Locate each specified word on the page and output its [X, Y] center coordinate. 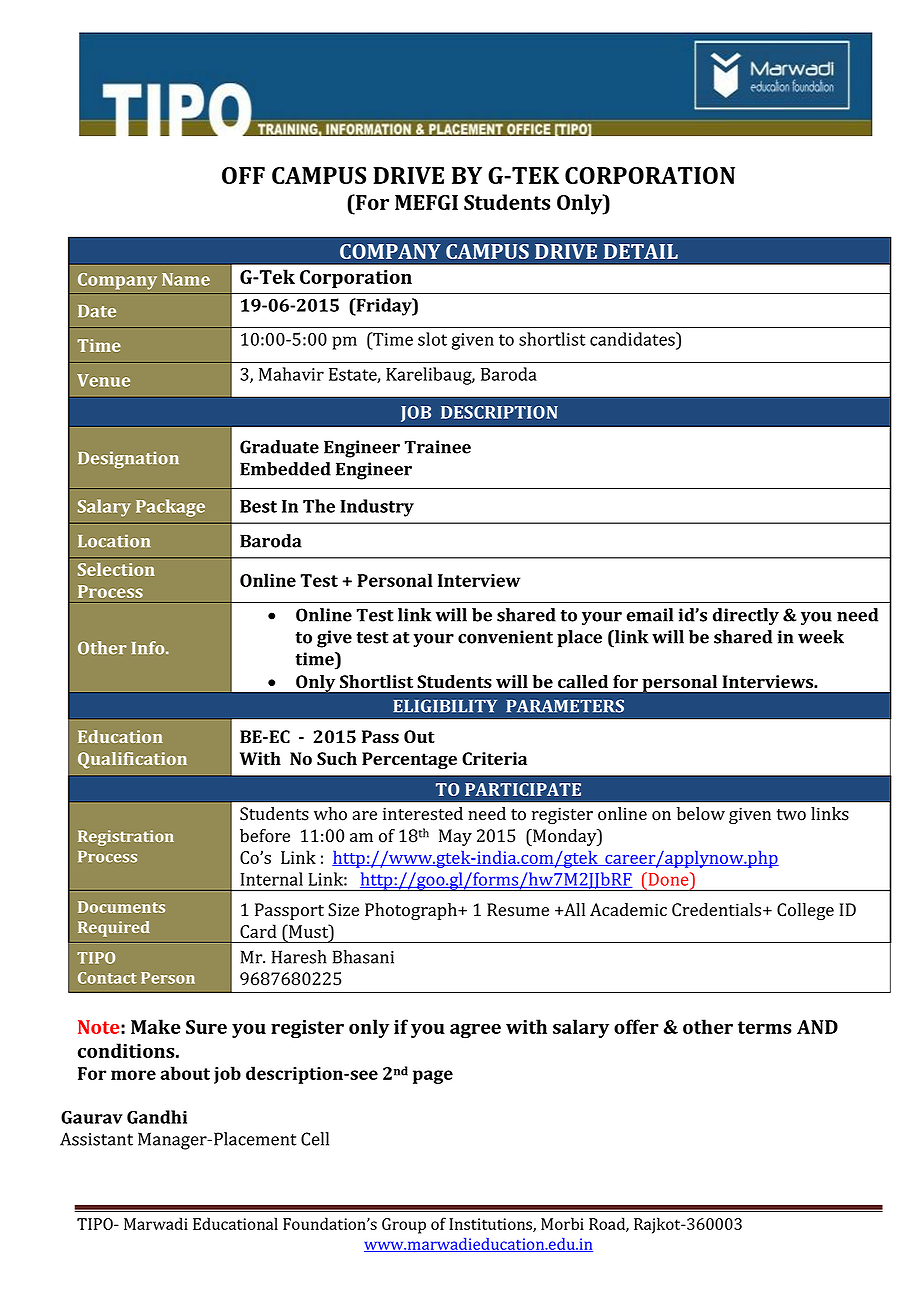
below [701, 814]
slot [432, 339]
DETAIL [641, 251]
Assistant [96, 1139]
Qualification [132, 760]
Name [186, 279]
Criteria [494, 759]
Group [404, 1226]
